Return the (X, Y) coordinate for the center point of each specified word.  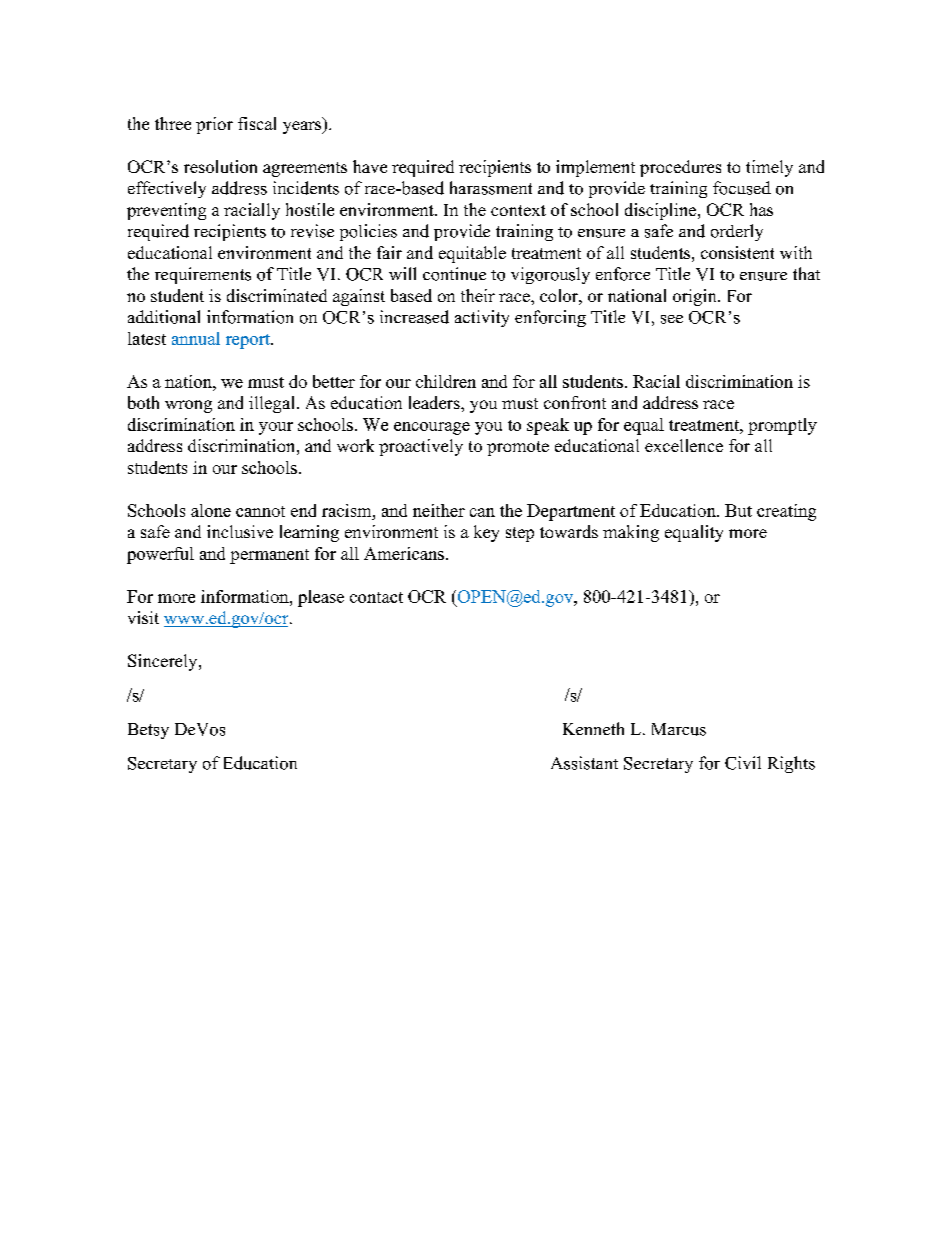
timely (769, 168)
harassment (491, 188)
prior (214, 125)
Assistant (584, 763)
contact (376, 597)
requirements (203, 275)
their (478, 295)
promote (518, 448)
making (631, 533)
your (276, 428)
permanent (269, 556)
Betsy (148, 731)
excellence (684, 445)
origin (696, 297)
